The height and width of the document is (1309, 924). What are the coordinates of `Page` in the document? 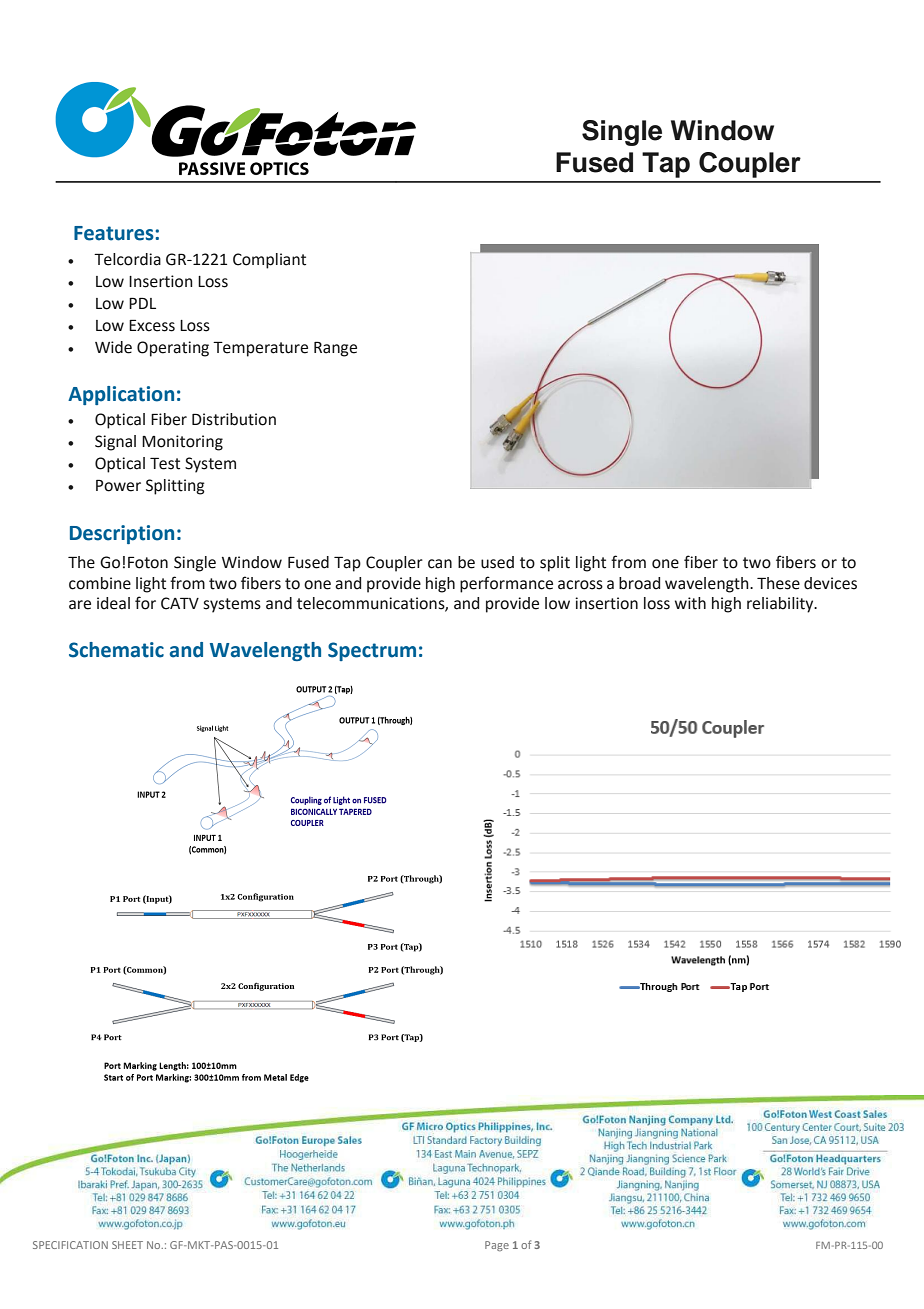 It's located at (497, 1246).
